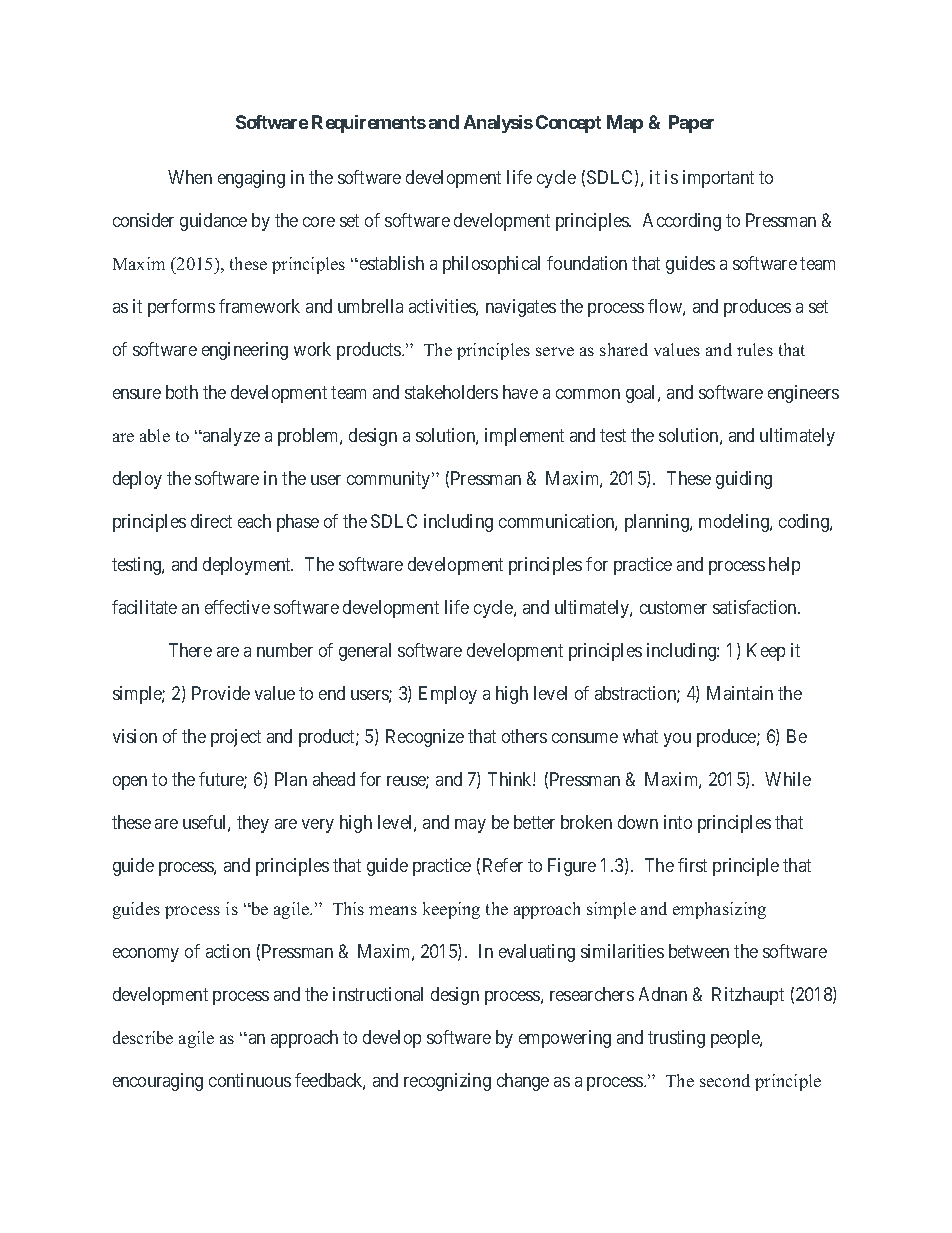 The height and width of the document is (1233, 952). I want to click on When, so click(190, 177).
